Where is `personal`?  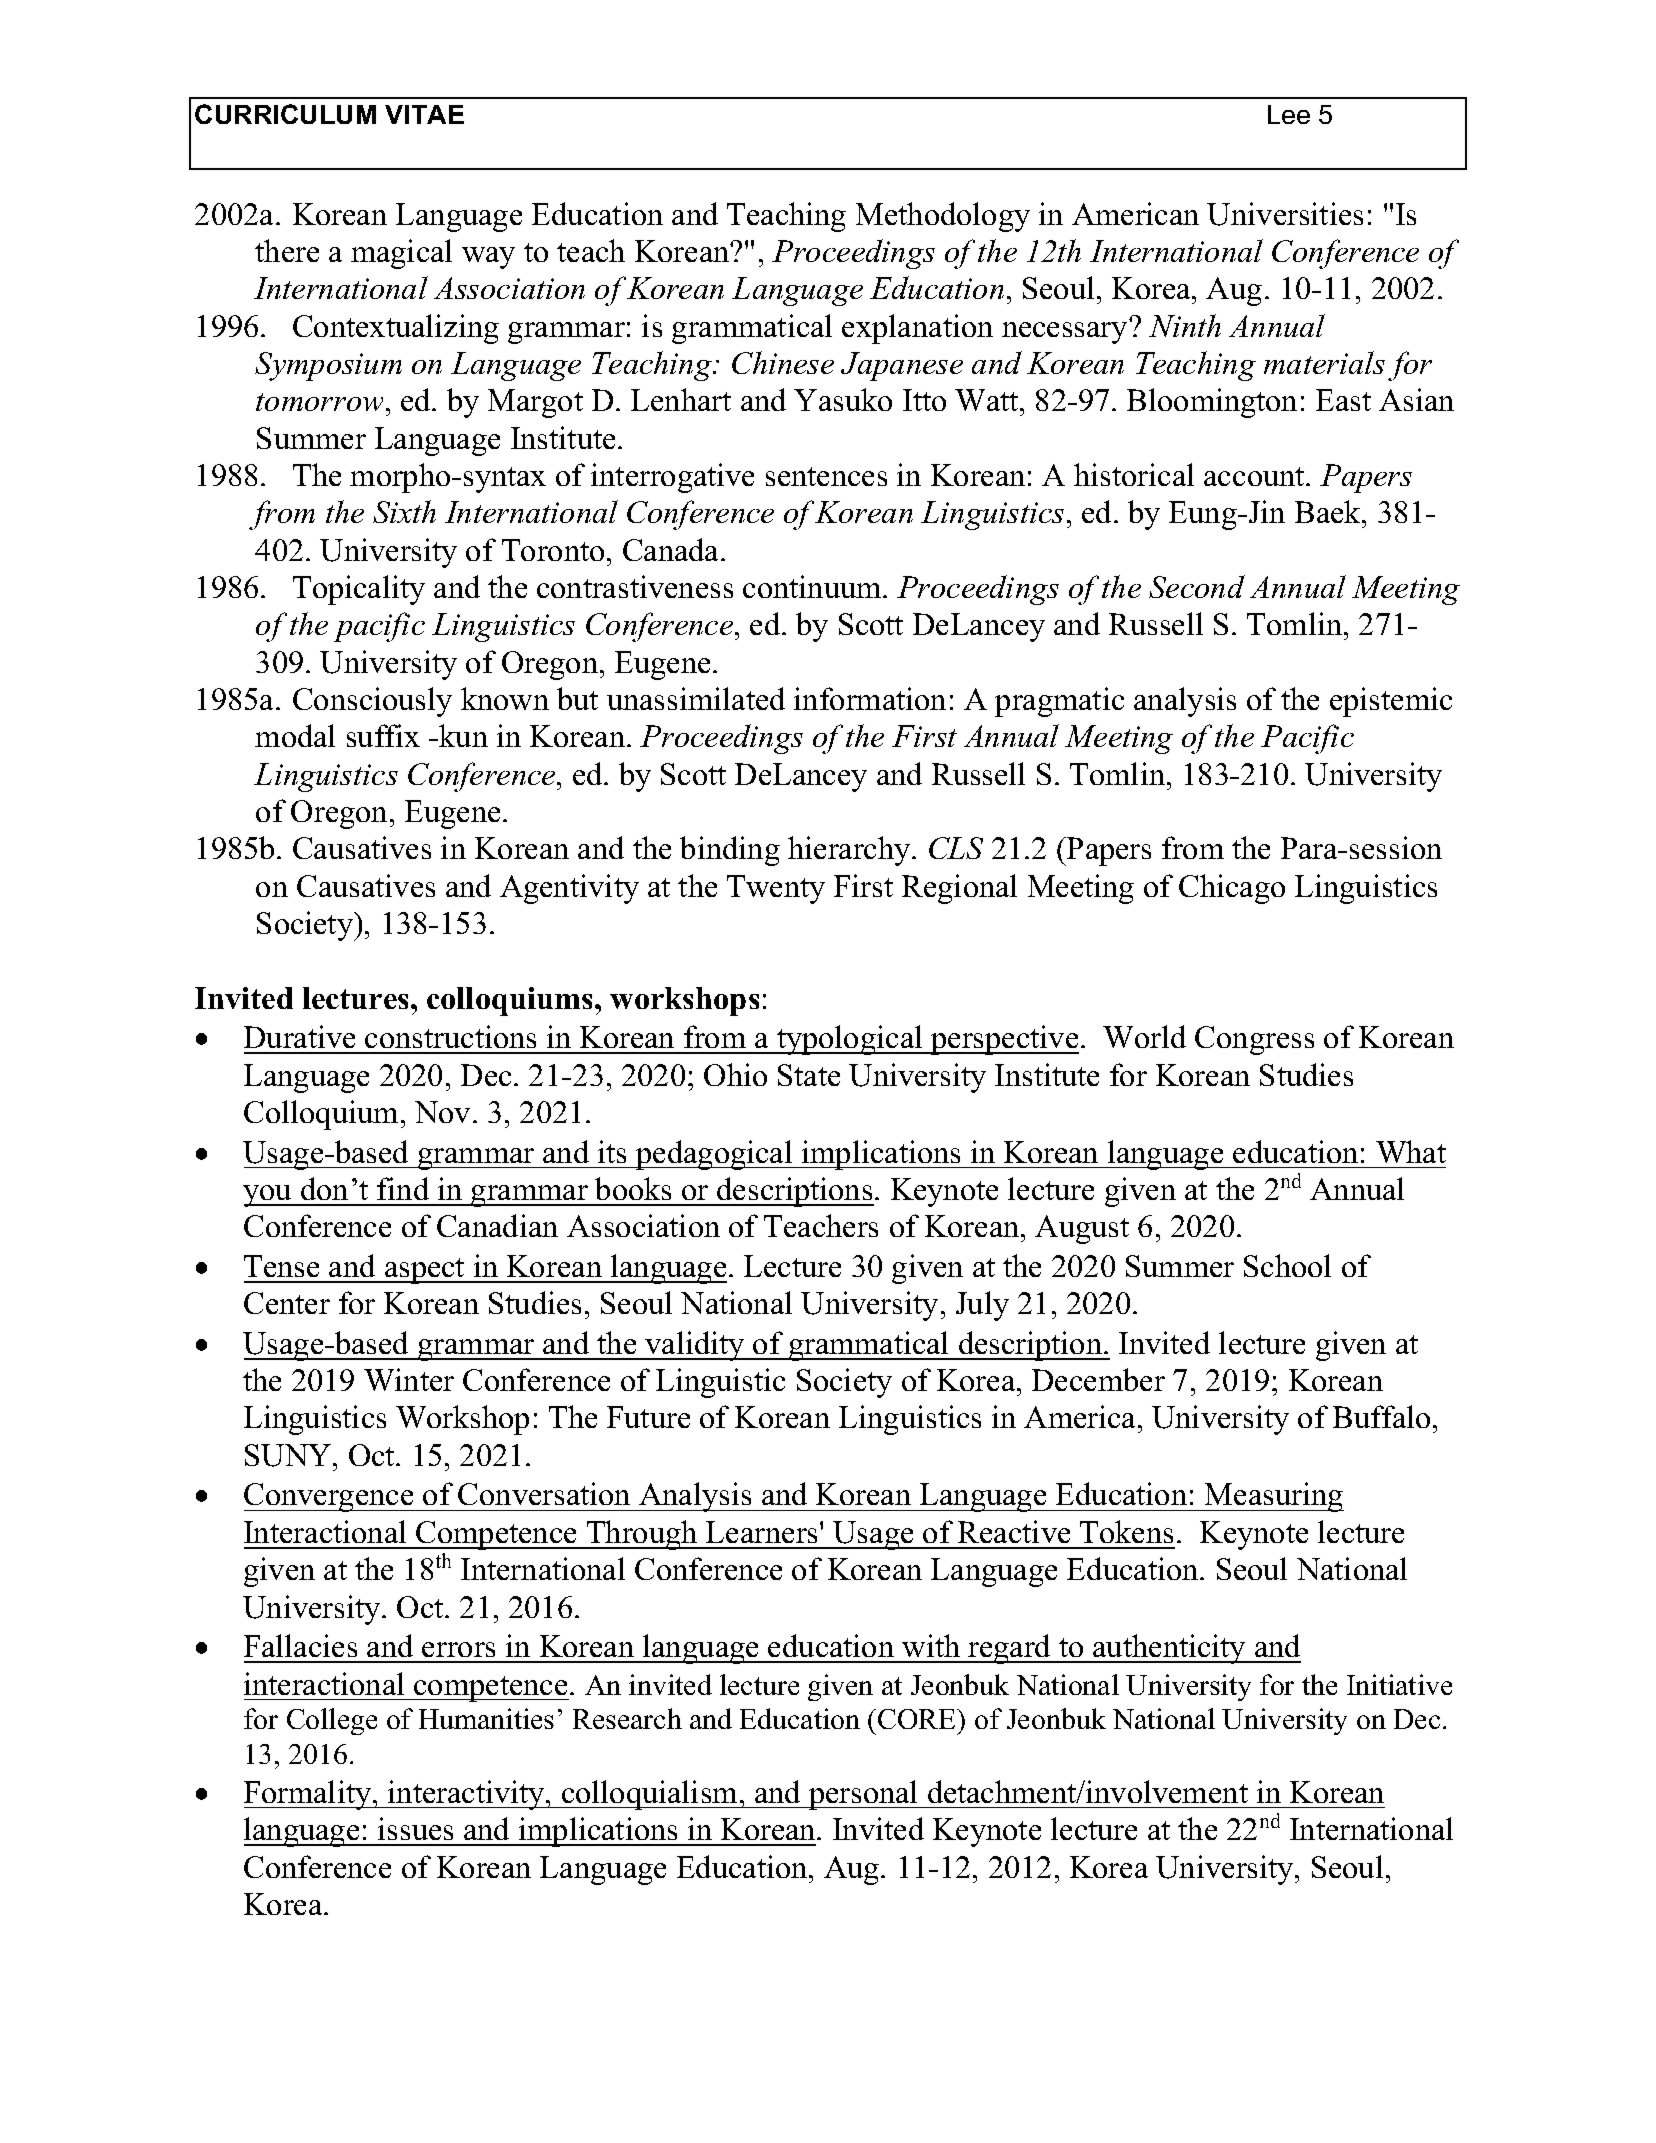 personal is located at coordinates (864, 1795).
